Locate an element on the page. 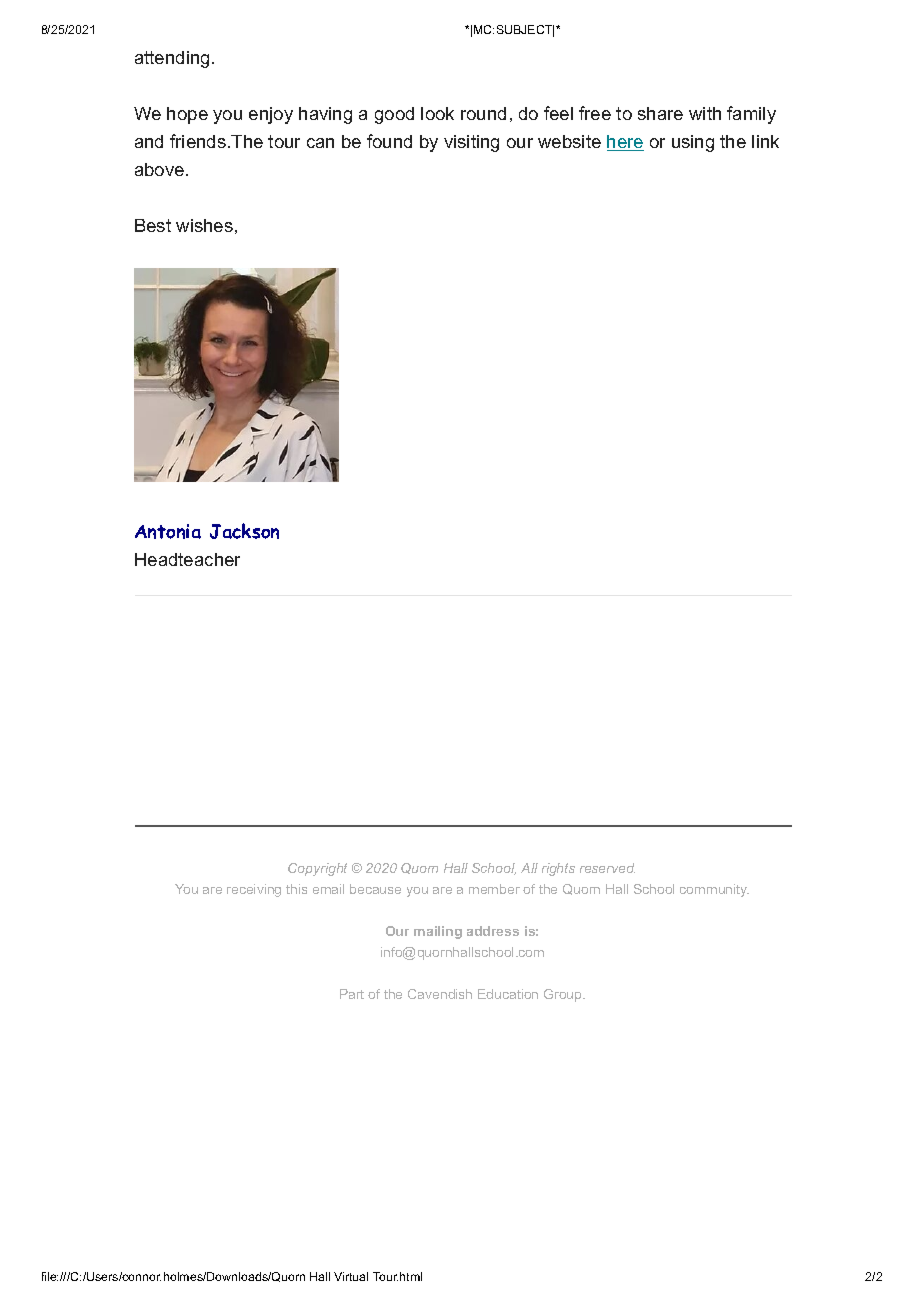 This page has height=1308, width=924. mailing is located at coordinates (438, 932).
